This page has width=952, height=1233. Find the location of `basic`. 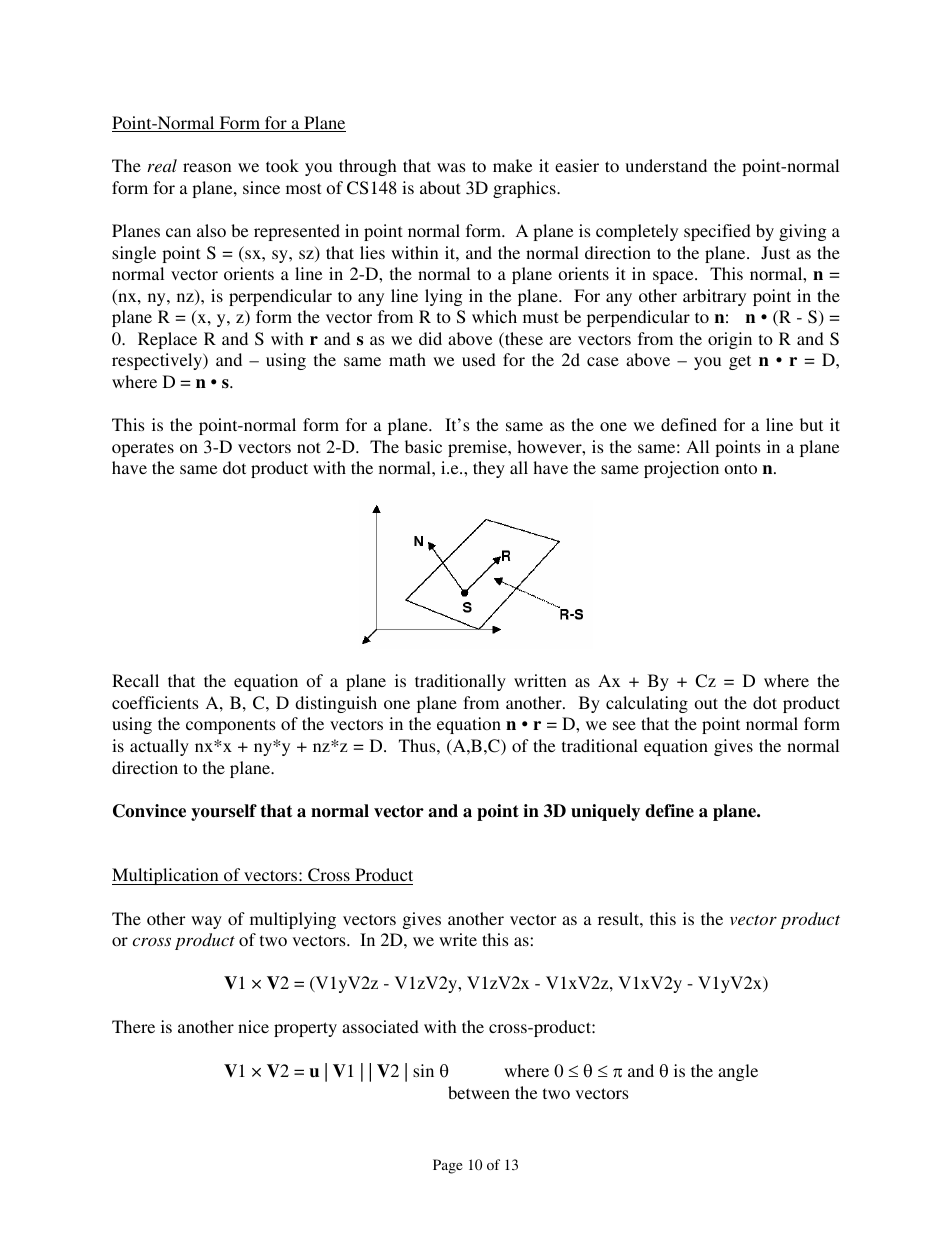

basic is located at coordinates (423, 446).
